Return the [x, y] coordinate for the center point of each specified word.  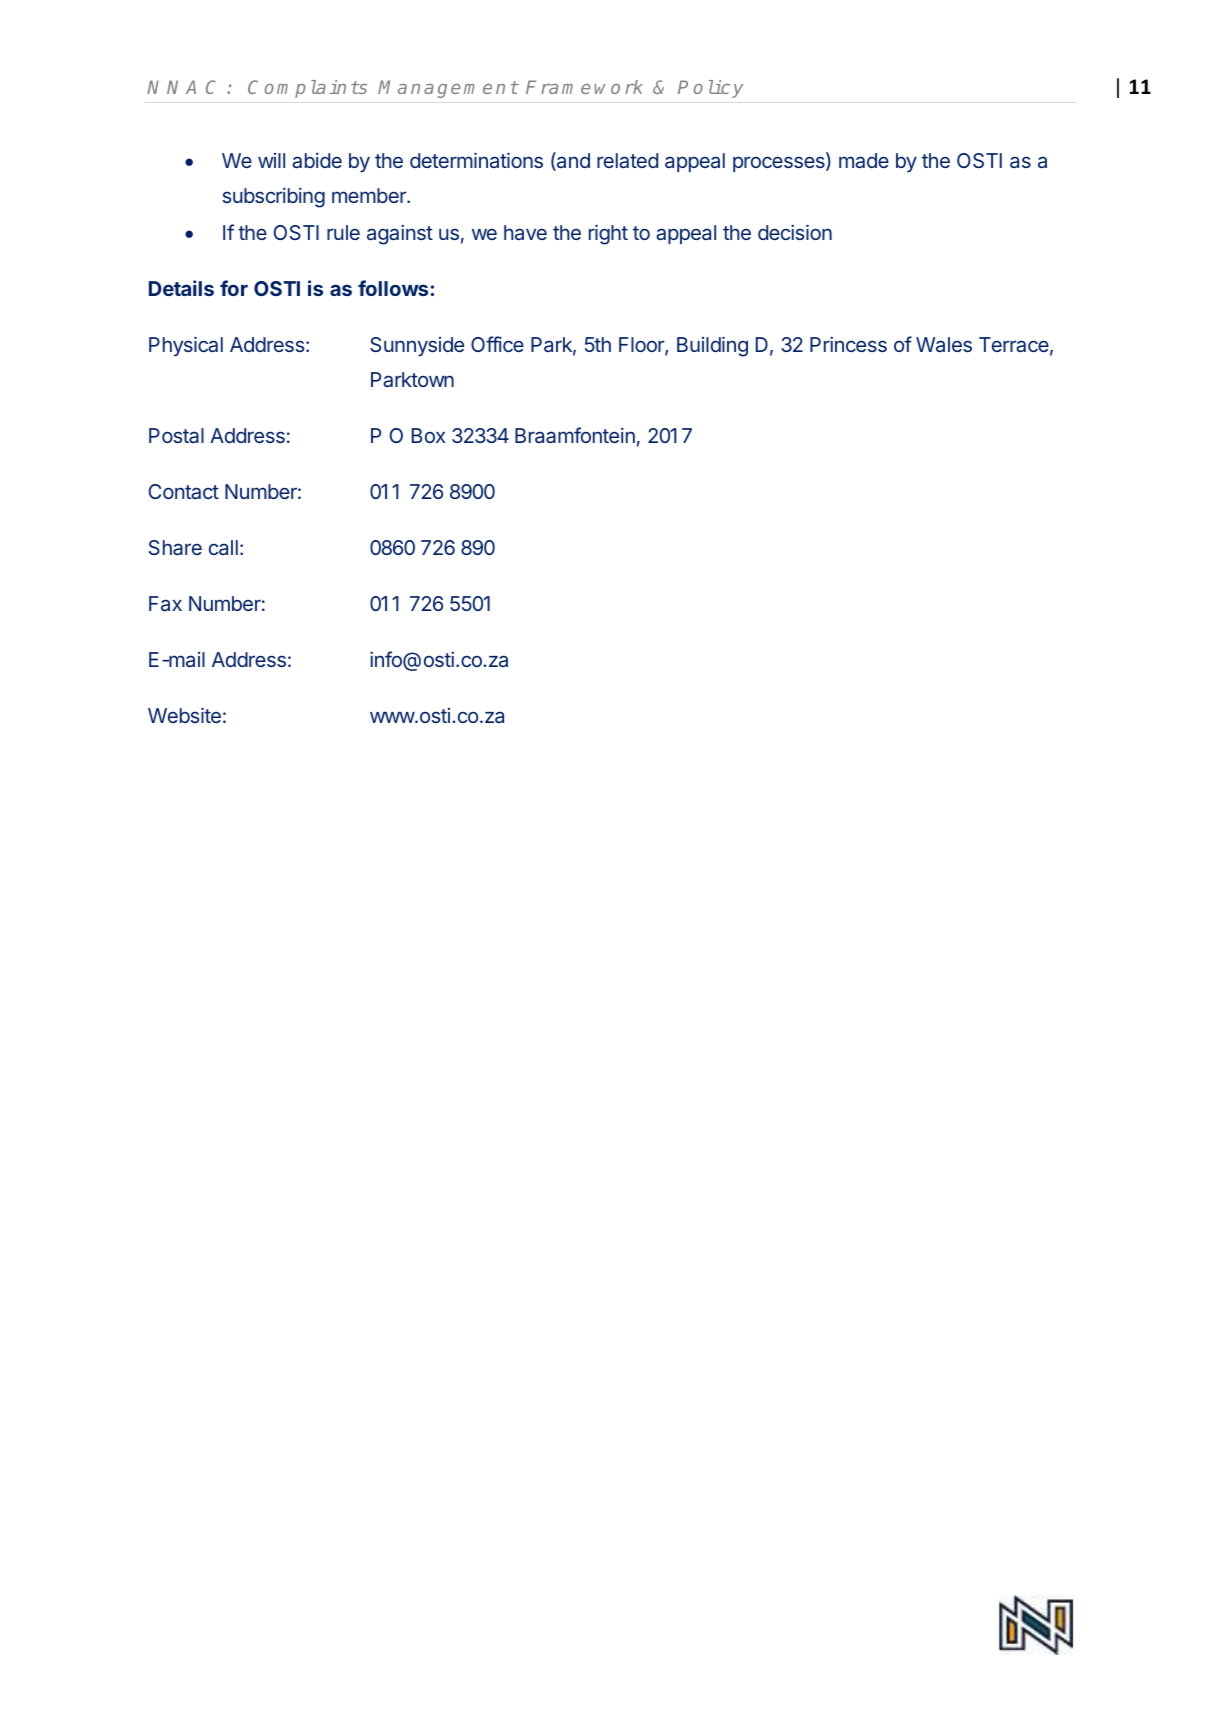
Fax [165, 603]
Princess [848, 344]
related [627, 160]
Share [175, 547]
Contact [183, 491]
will [271, 160]
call [223, 547]
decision [795, 232]
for [234, 288]
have [525, 232]
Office [497, 344]
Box [428, 435]
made [864, 160]
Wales [944, 344]
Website [184, 715]
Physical [186, 346]
